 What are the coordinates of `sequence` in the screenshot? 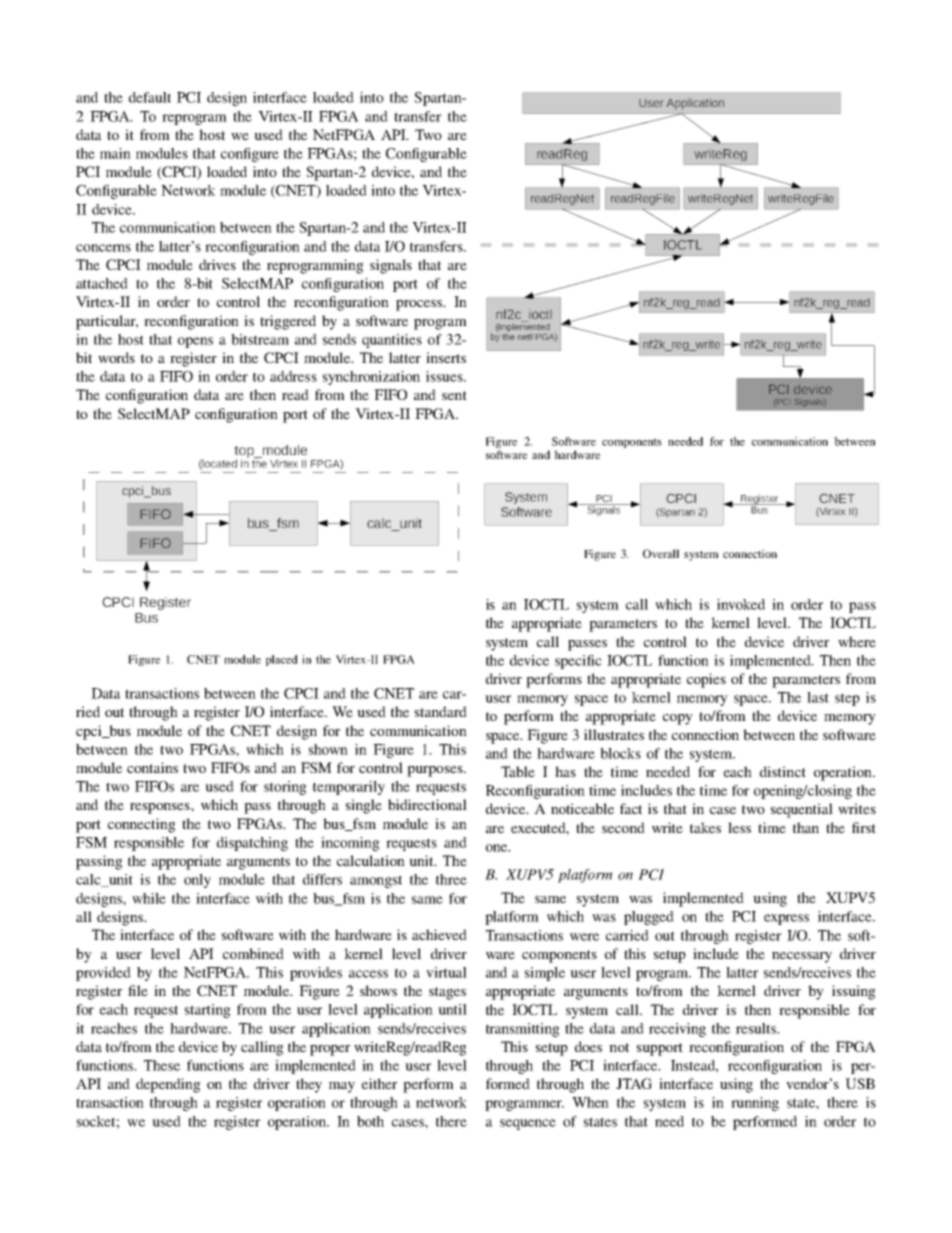 It's located at (528, 1124).
